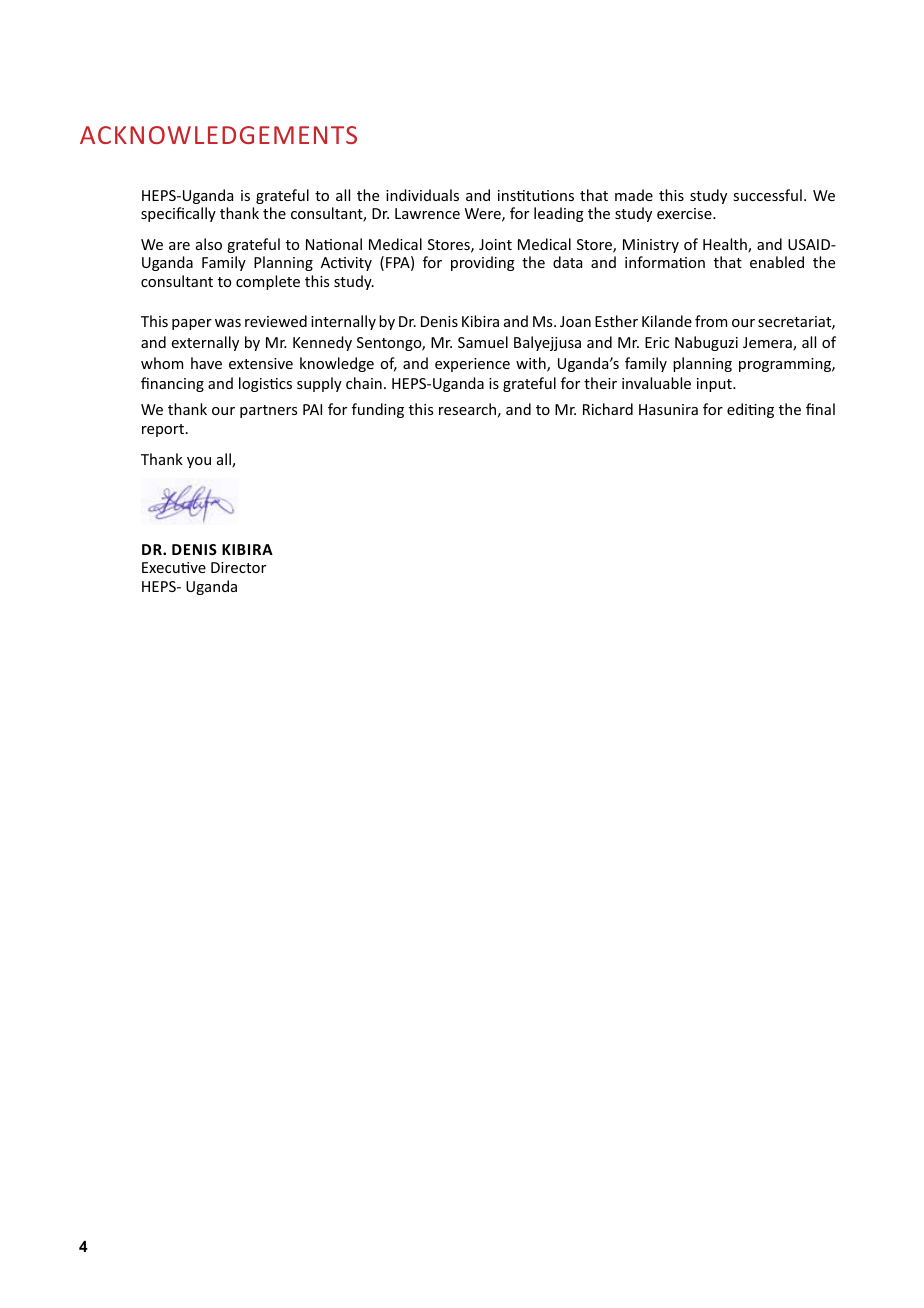 The height and width of the page is (1308, 924). Describe the element at coordinates (483, 342) in the page. I see `Samuel` at that location.
